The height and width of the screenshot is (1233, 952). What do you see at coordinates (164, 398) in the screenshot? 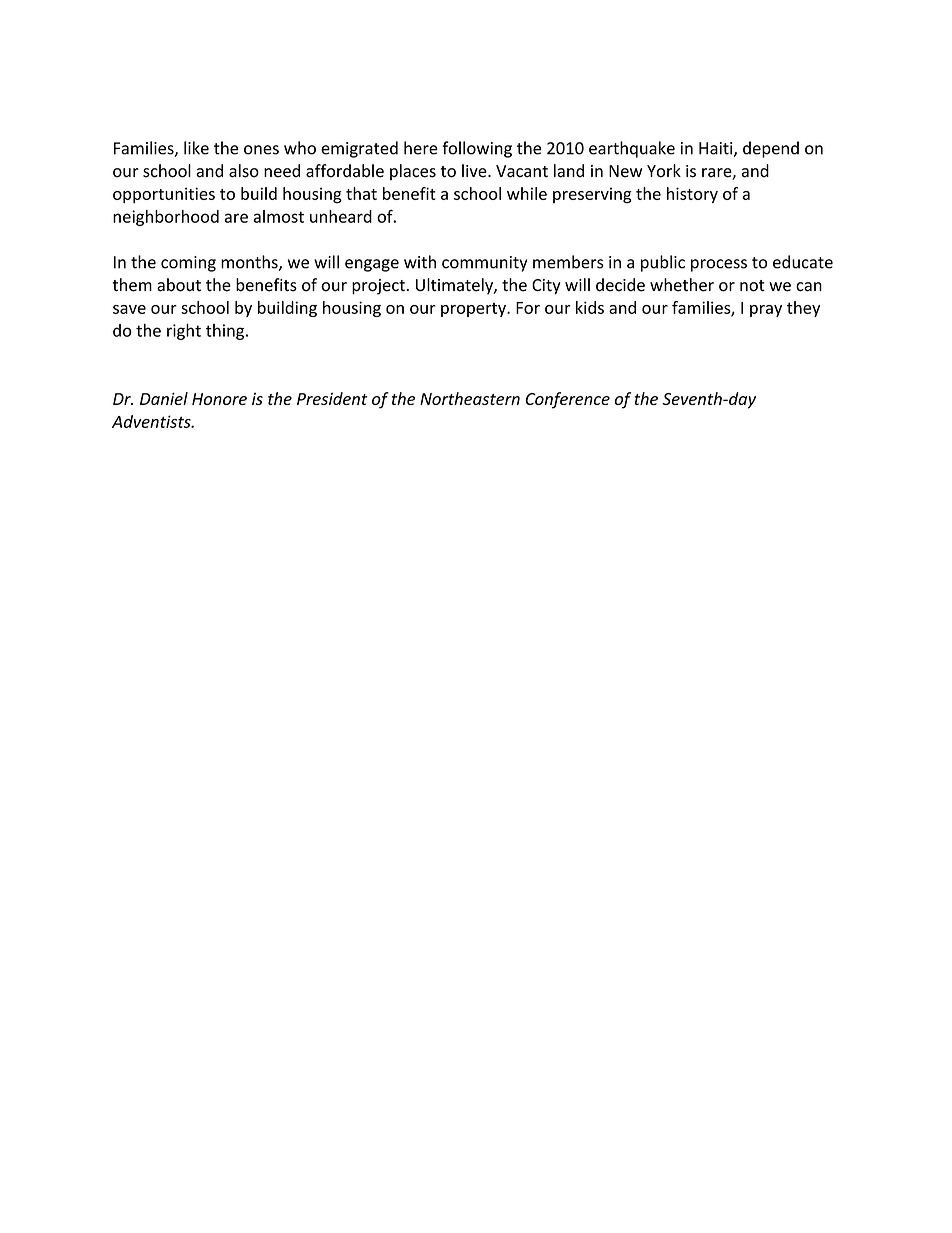
I see `Daniel` at bounding box center [164, 398].
